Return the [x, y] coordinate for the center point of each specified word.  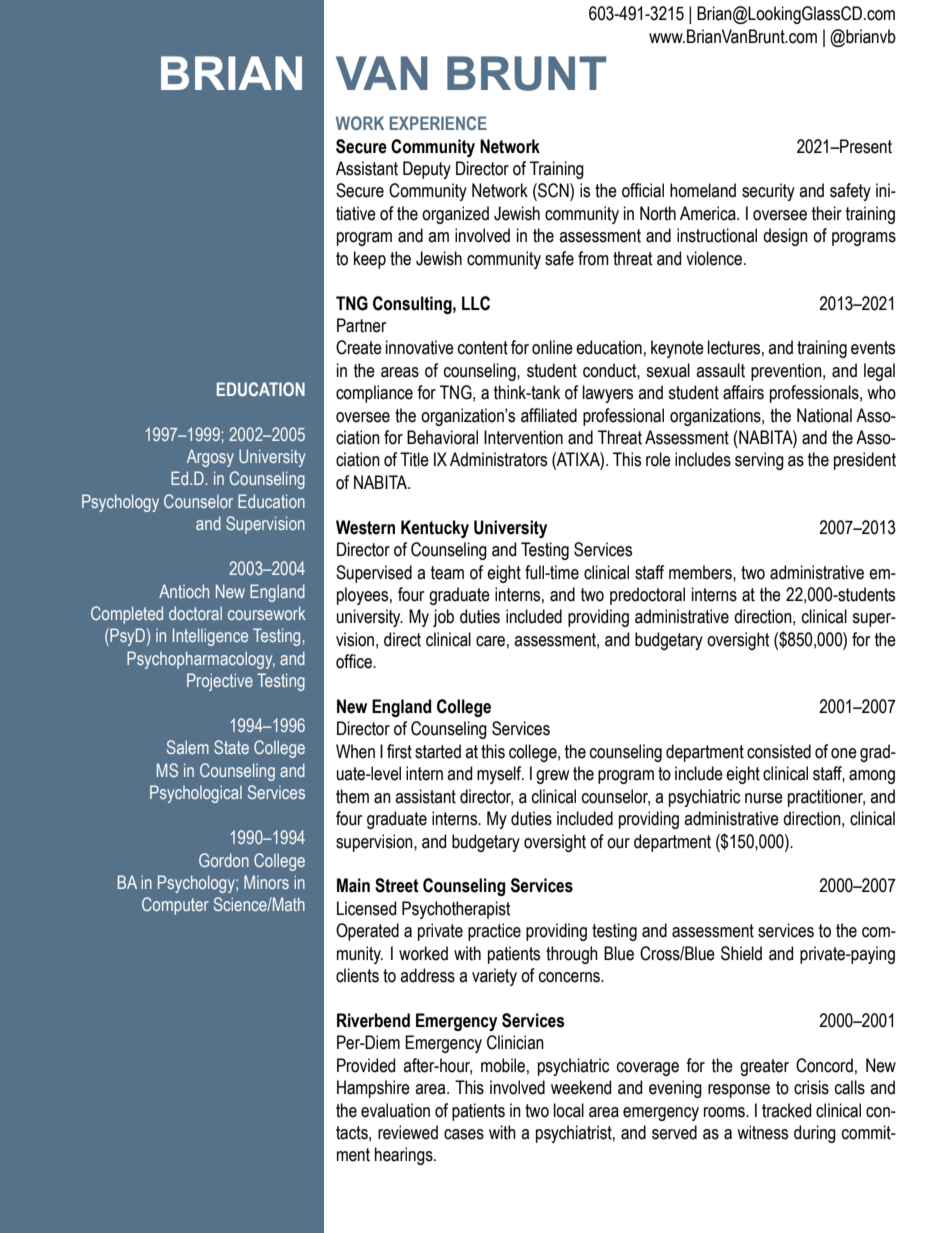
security [768, 192]
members [701, 572]
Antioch [184, 591]
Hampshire [373, 1089]
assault [720, 370]
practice [494, 932]
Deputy [427, 170]
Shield [741, 953]
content [483, 348]
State [231, 747]
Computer [175, 906]
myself [500, 775]
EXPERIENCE [438, 123]
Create [359, 347]
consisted [779, 751]
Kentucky [435, 529]
